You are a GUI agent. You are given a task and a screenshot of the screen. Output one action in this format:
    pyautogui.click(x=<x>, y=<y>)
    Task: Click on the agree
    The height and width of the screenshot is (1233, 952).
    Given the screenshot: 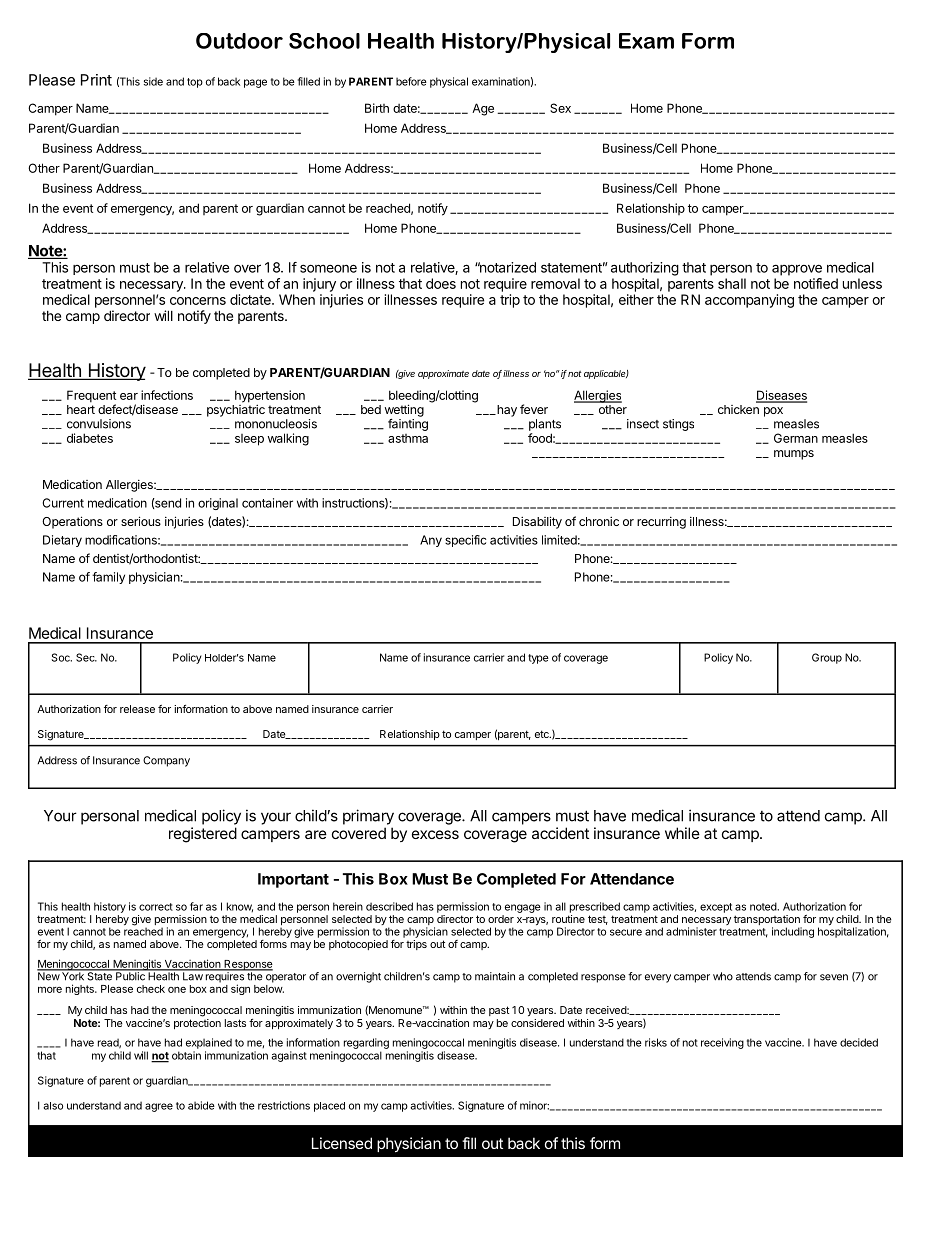 What is the action you would take?
    pyautogui.click(x=159, y=1107)
